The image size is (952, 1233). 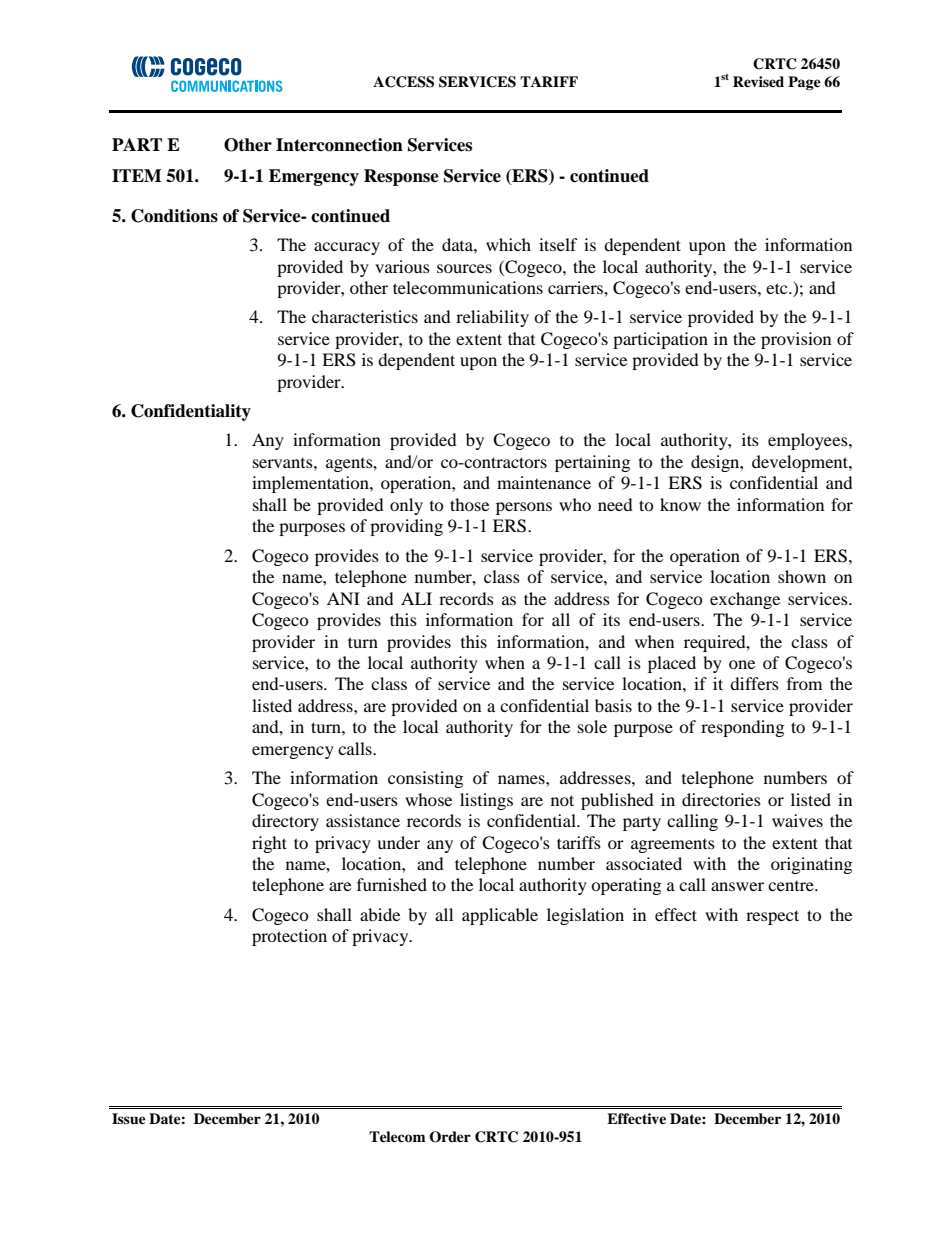 What do you see at coordinates (403, 82) in the document?
I see `ACCESS` at bounding box center [403, 82].
